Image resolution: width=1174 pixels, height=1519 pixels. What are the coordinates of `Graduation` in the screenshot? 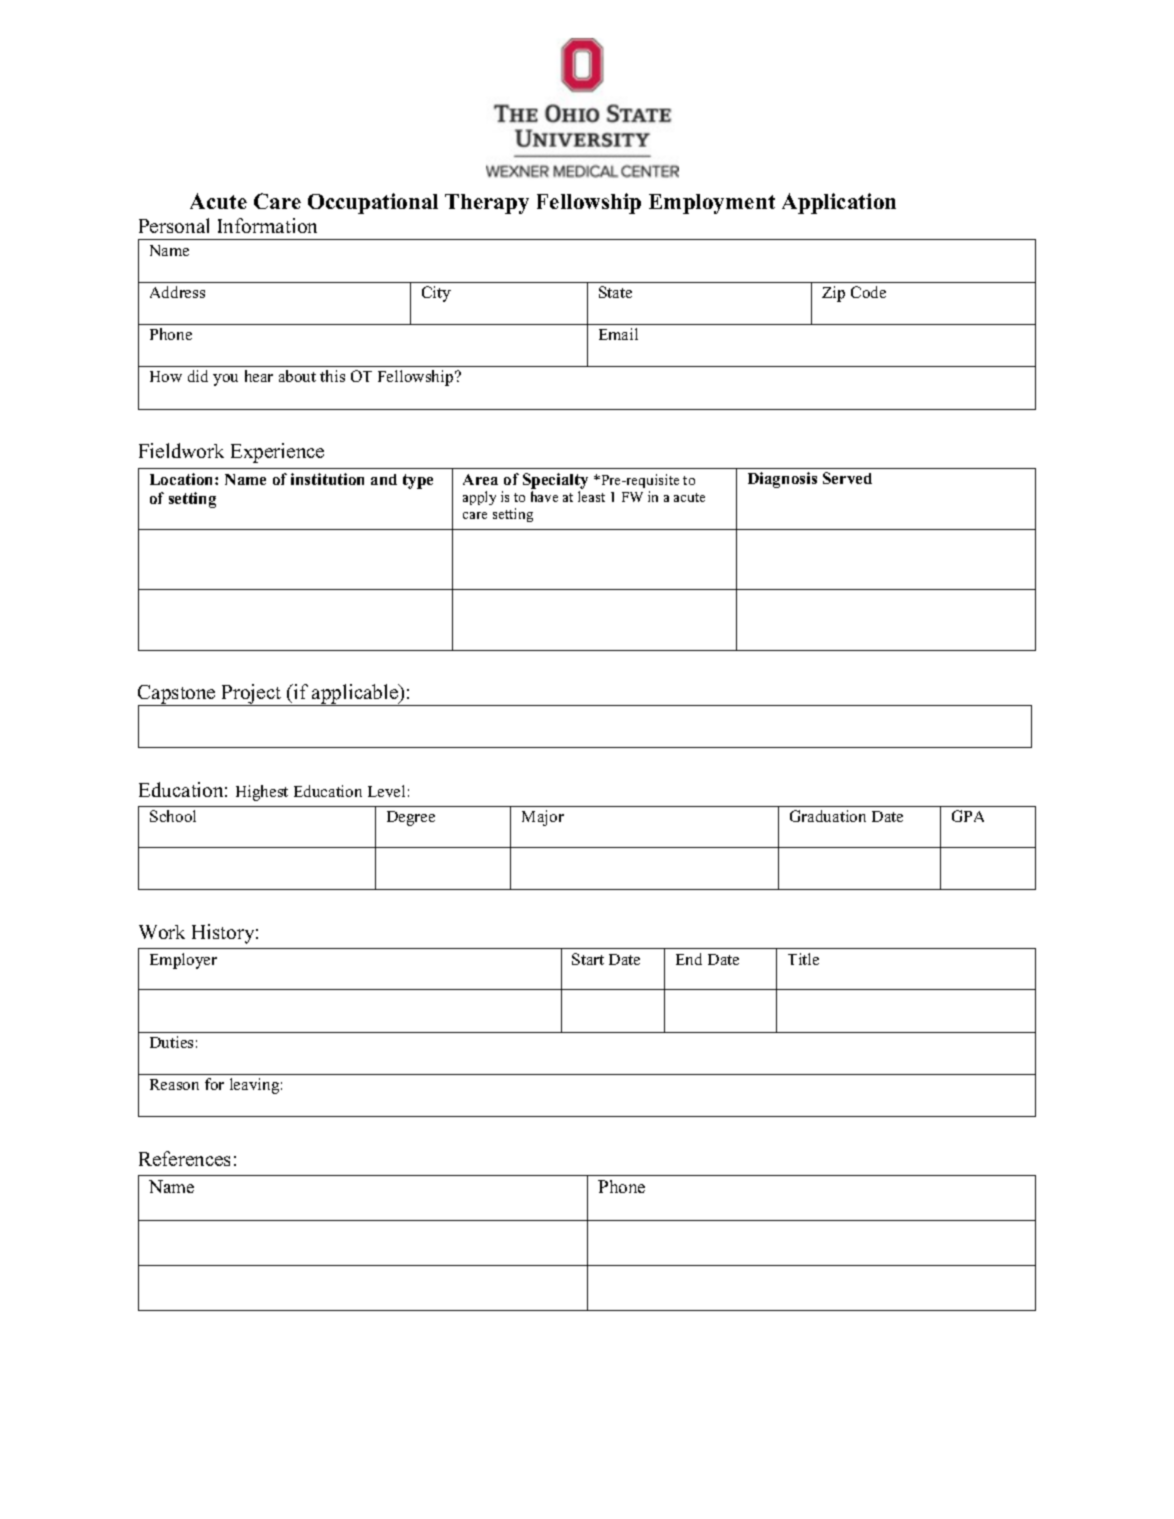 It's located at (828, 816).
